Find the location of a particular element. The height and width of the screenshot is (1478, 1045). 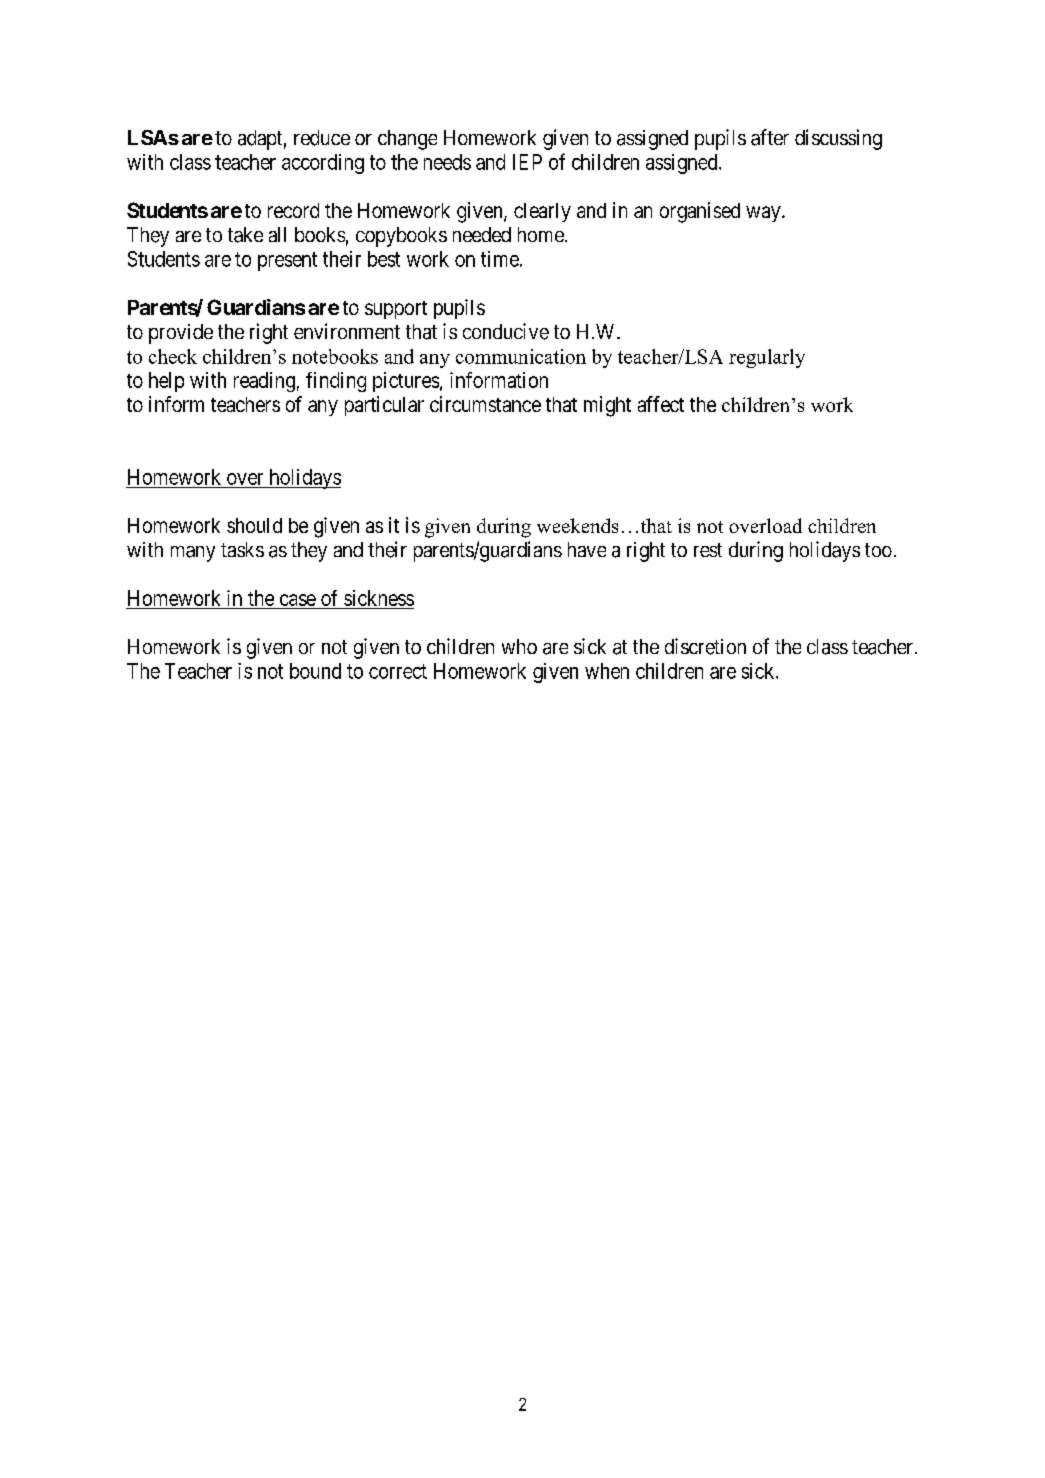

reading is located at coordinates (264, 382).
